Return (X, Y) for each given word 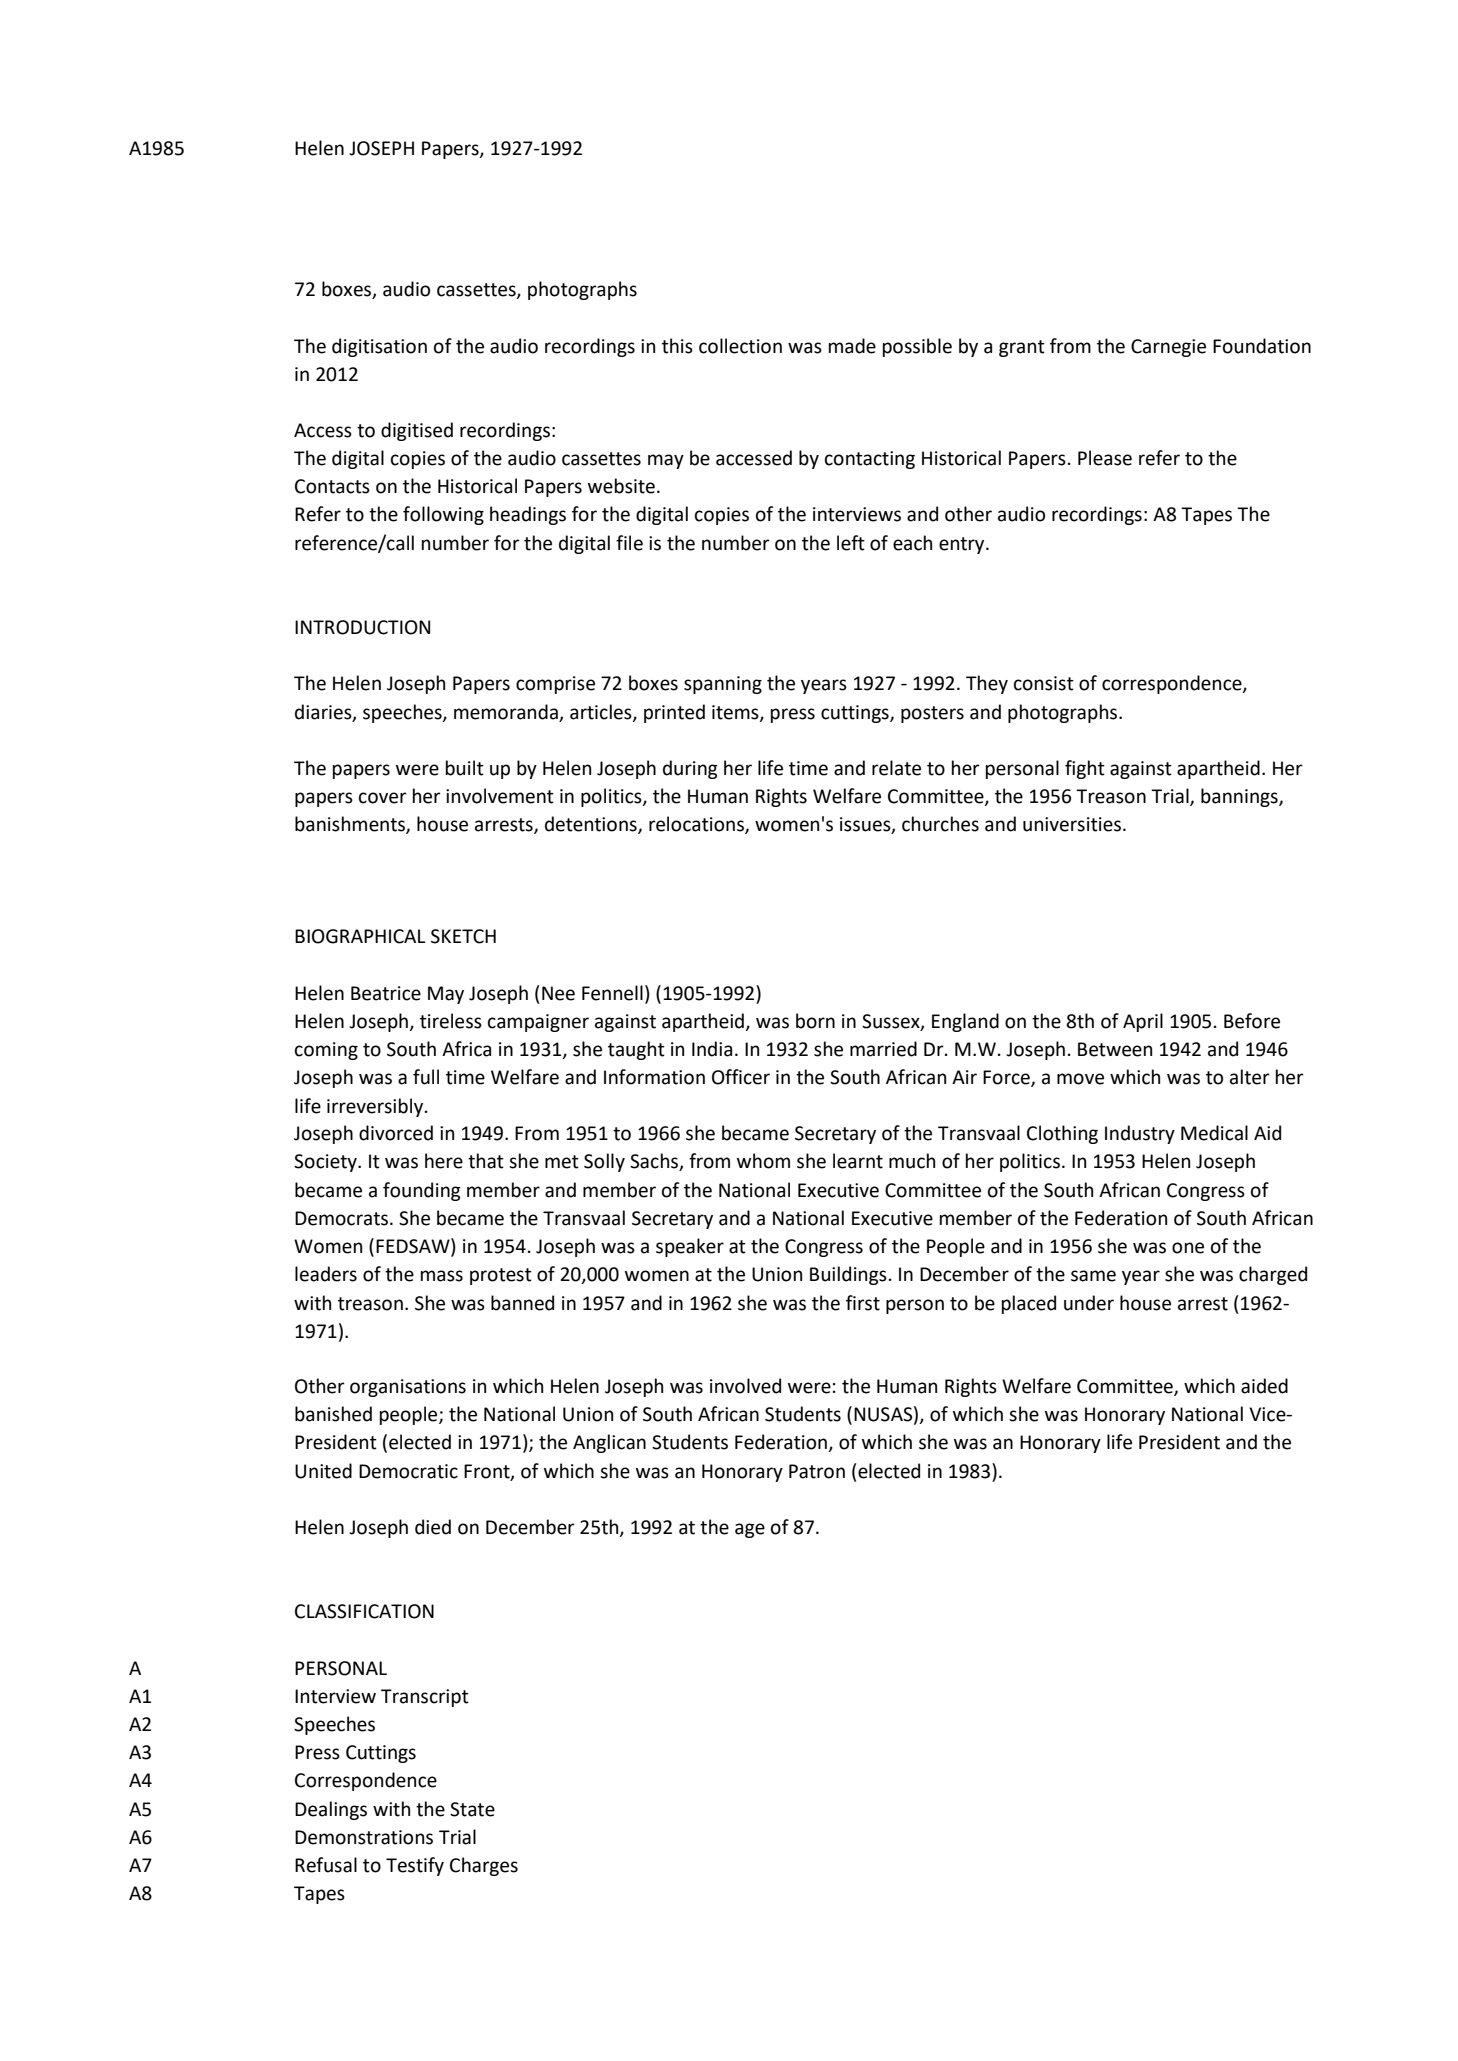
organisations (408, 1388)
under (1089, 1303)
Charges (484, 1866)
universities (1072, 824)
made (852, 346)
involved (745, 1386)
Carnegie (1168, 348)
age (750, 1530)
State (472, 1809)
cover (383, 798)
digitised (417, 431)
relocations (697, 825)
